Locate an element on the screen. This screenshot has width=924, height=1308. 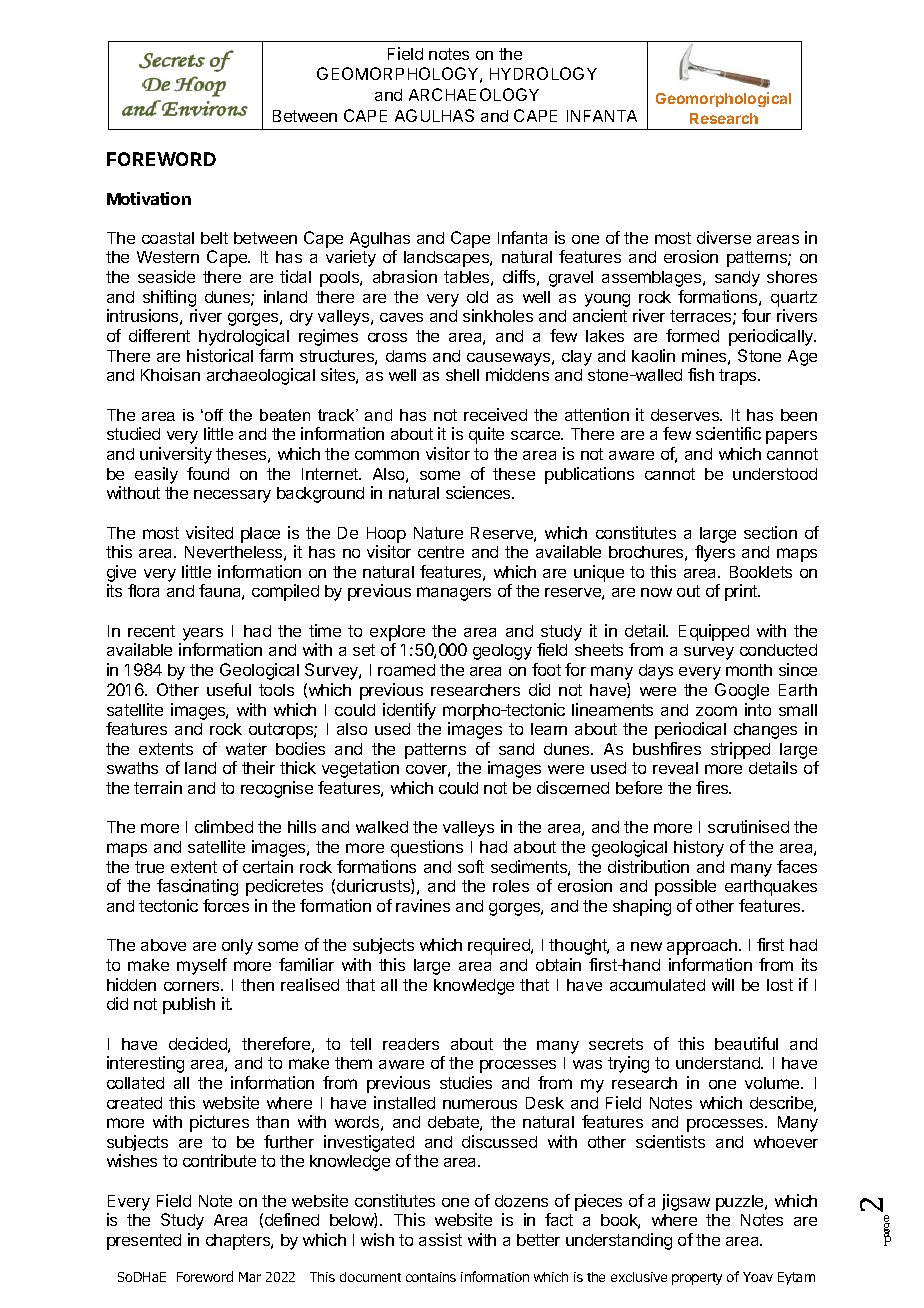
geology is located at coordinates (502, 652).
